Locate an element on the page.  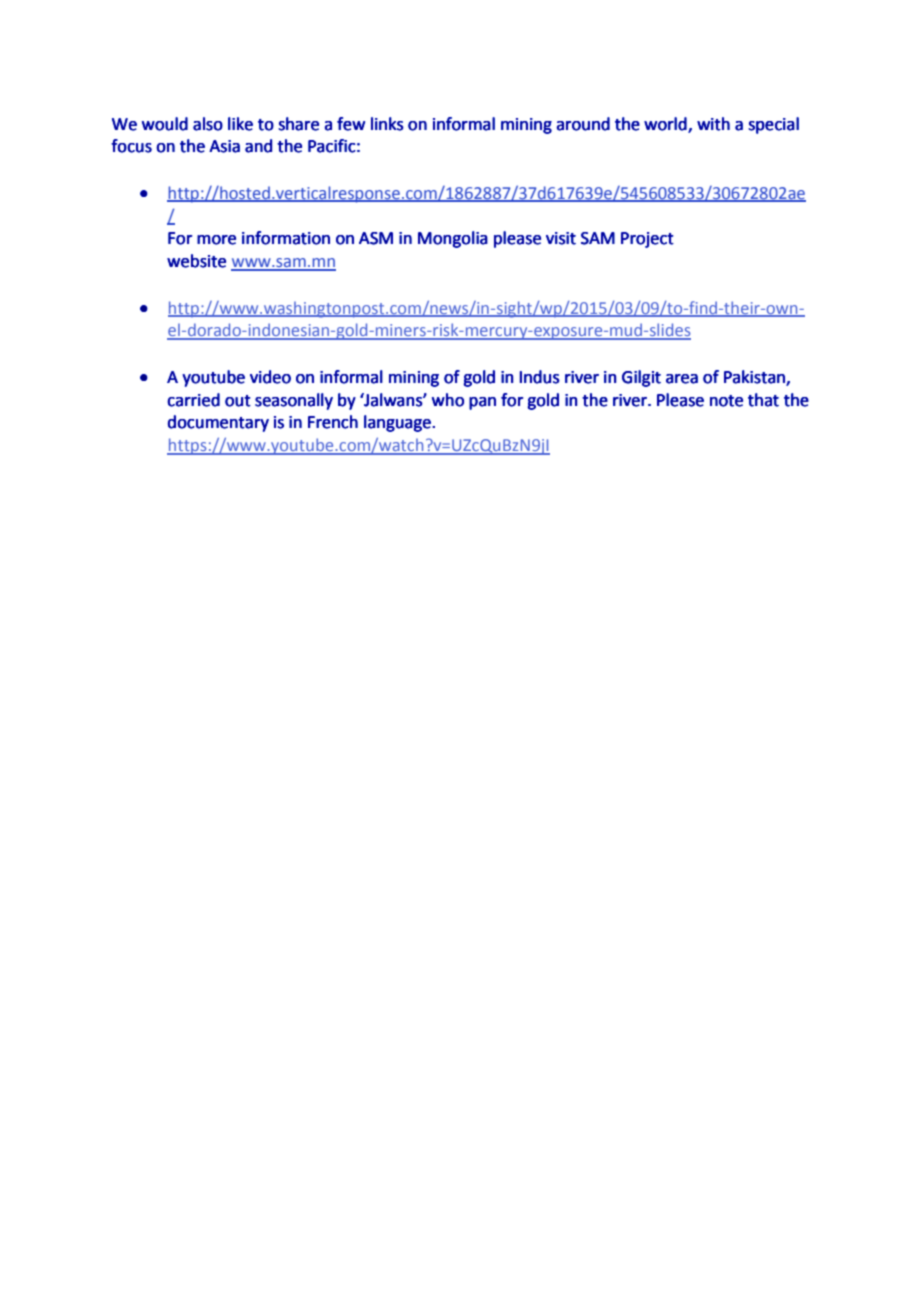
website is located at coordinates (196, 261).
